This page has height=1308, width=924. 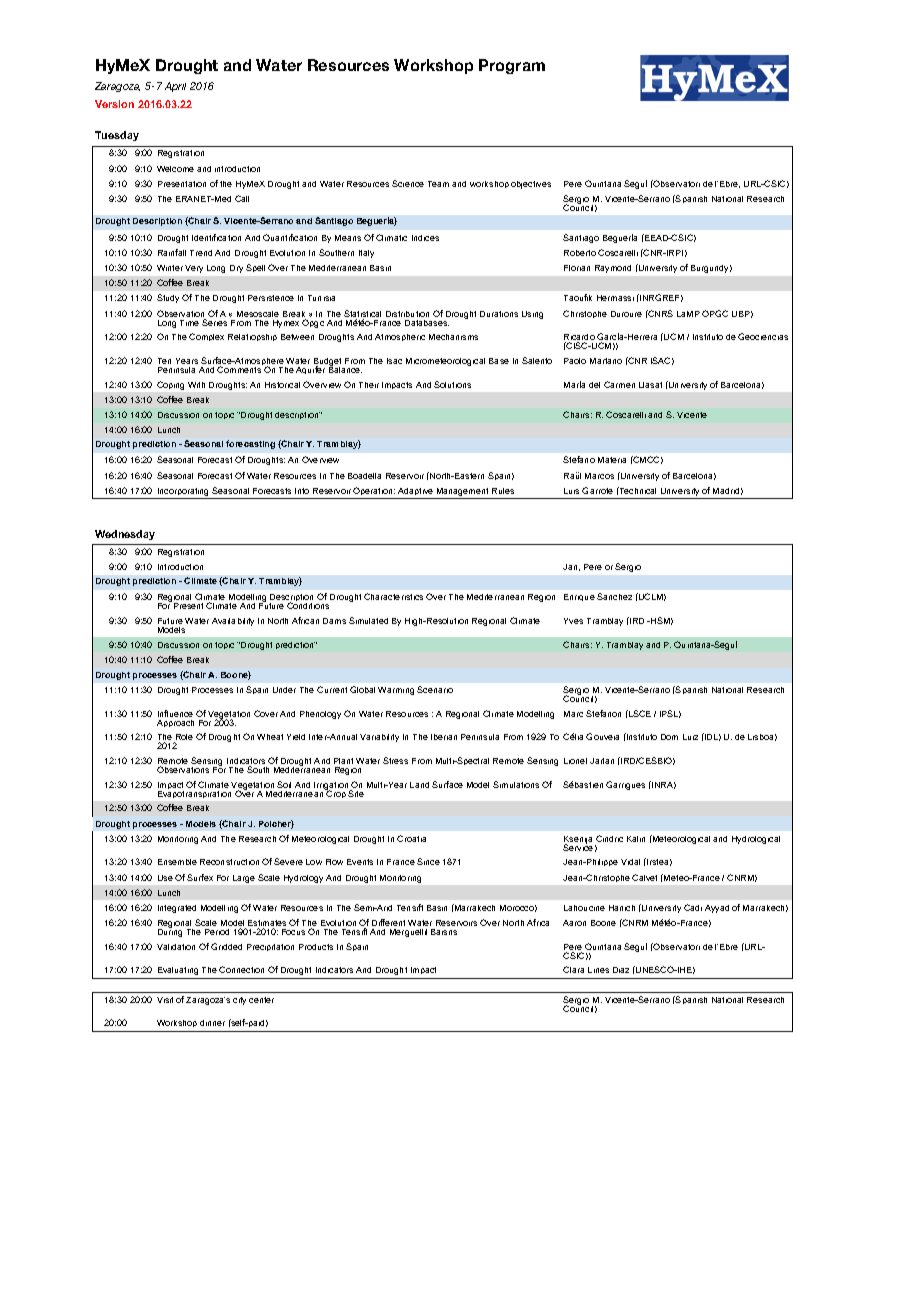 I want to click on April, so click(x=175, y=87).
